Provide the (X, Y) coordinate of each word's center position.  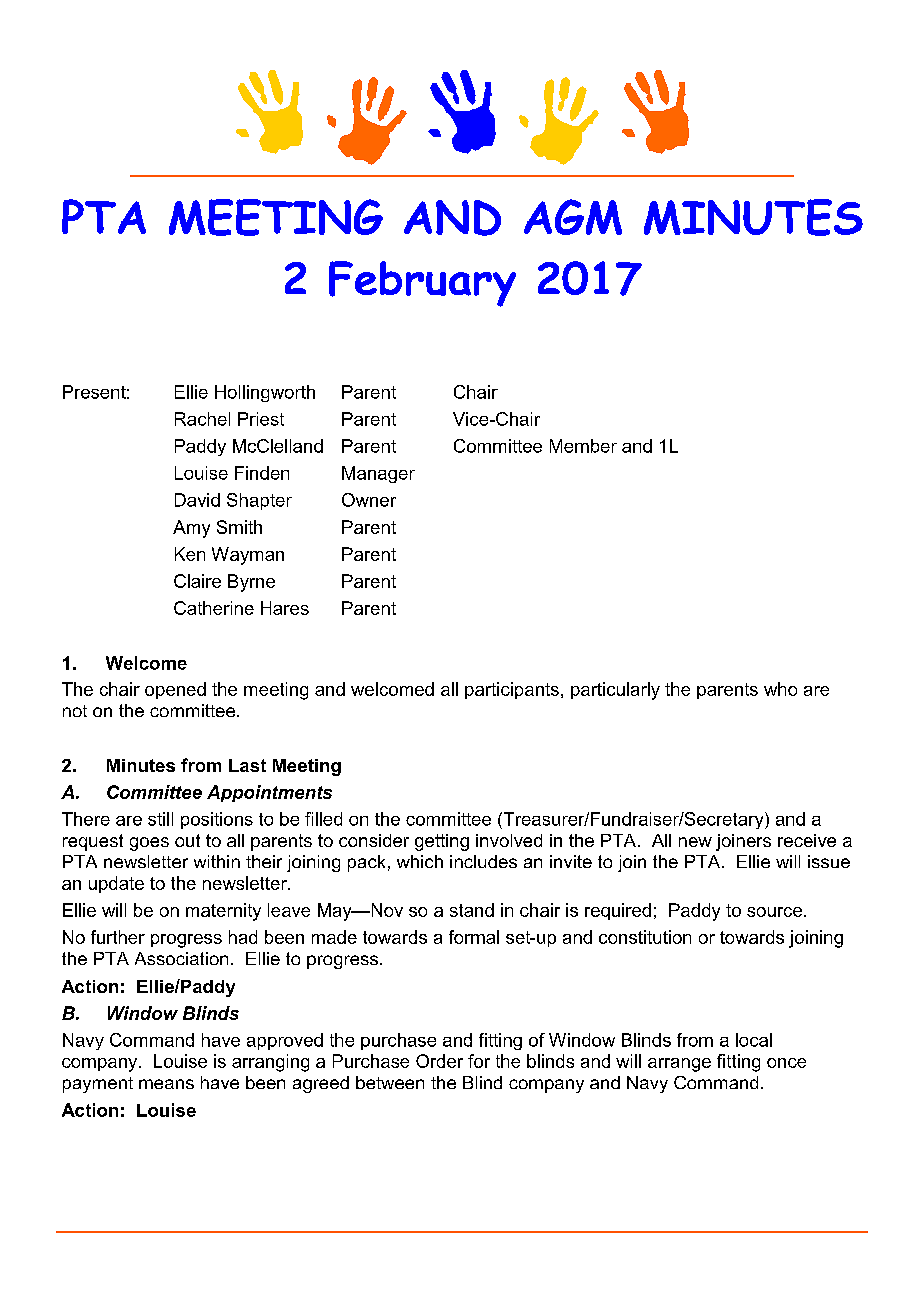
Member (583, 446)
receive (807, 840)
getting (442, 842)
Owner (369, 500)
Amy (191, 529)
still (160, 819)
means (166, 1084)
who (780, 689)
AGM (573, 217)
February (422, 284)
